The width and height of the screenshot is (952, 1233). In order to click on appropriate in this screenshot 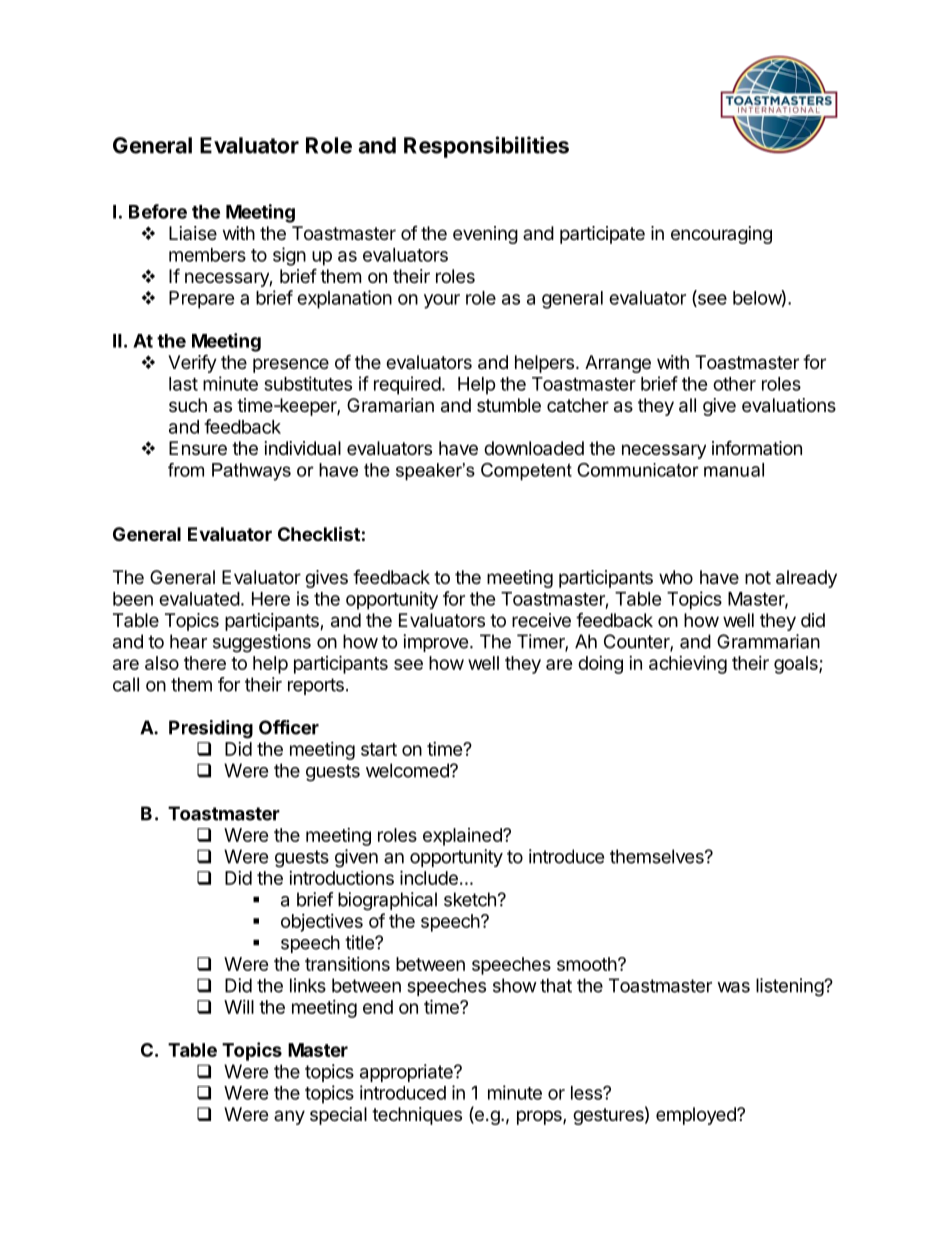, I will do `click(407, 1073)`.
